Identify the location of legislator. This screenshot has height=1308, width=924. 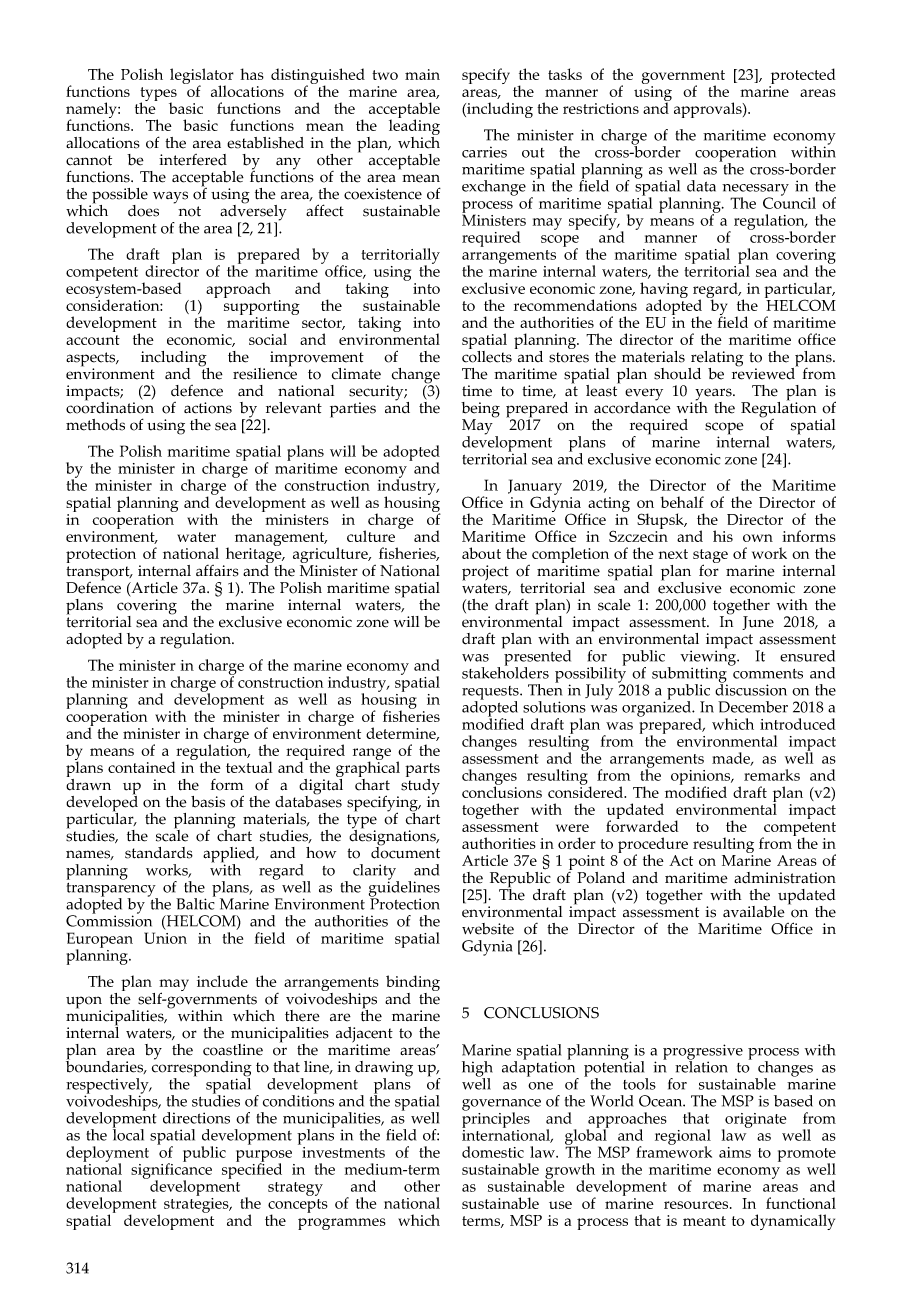
(202, 77).
